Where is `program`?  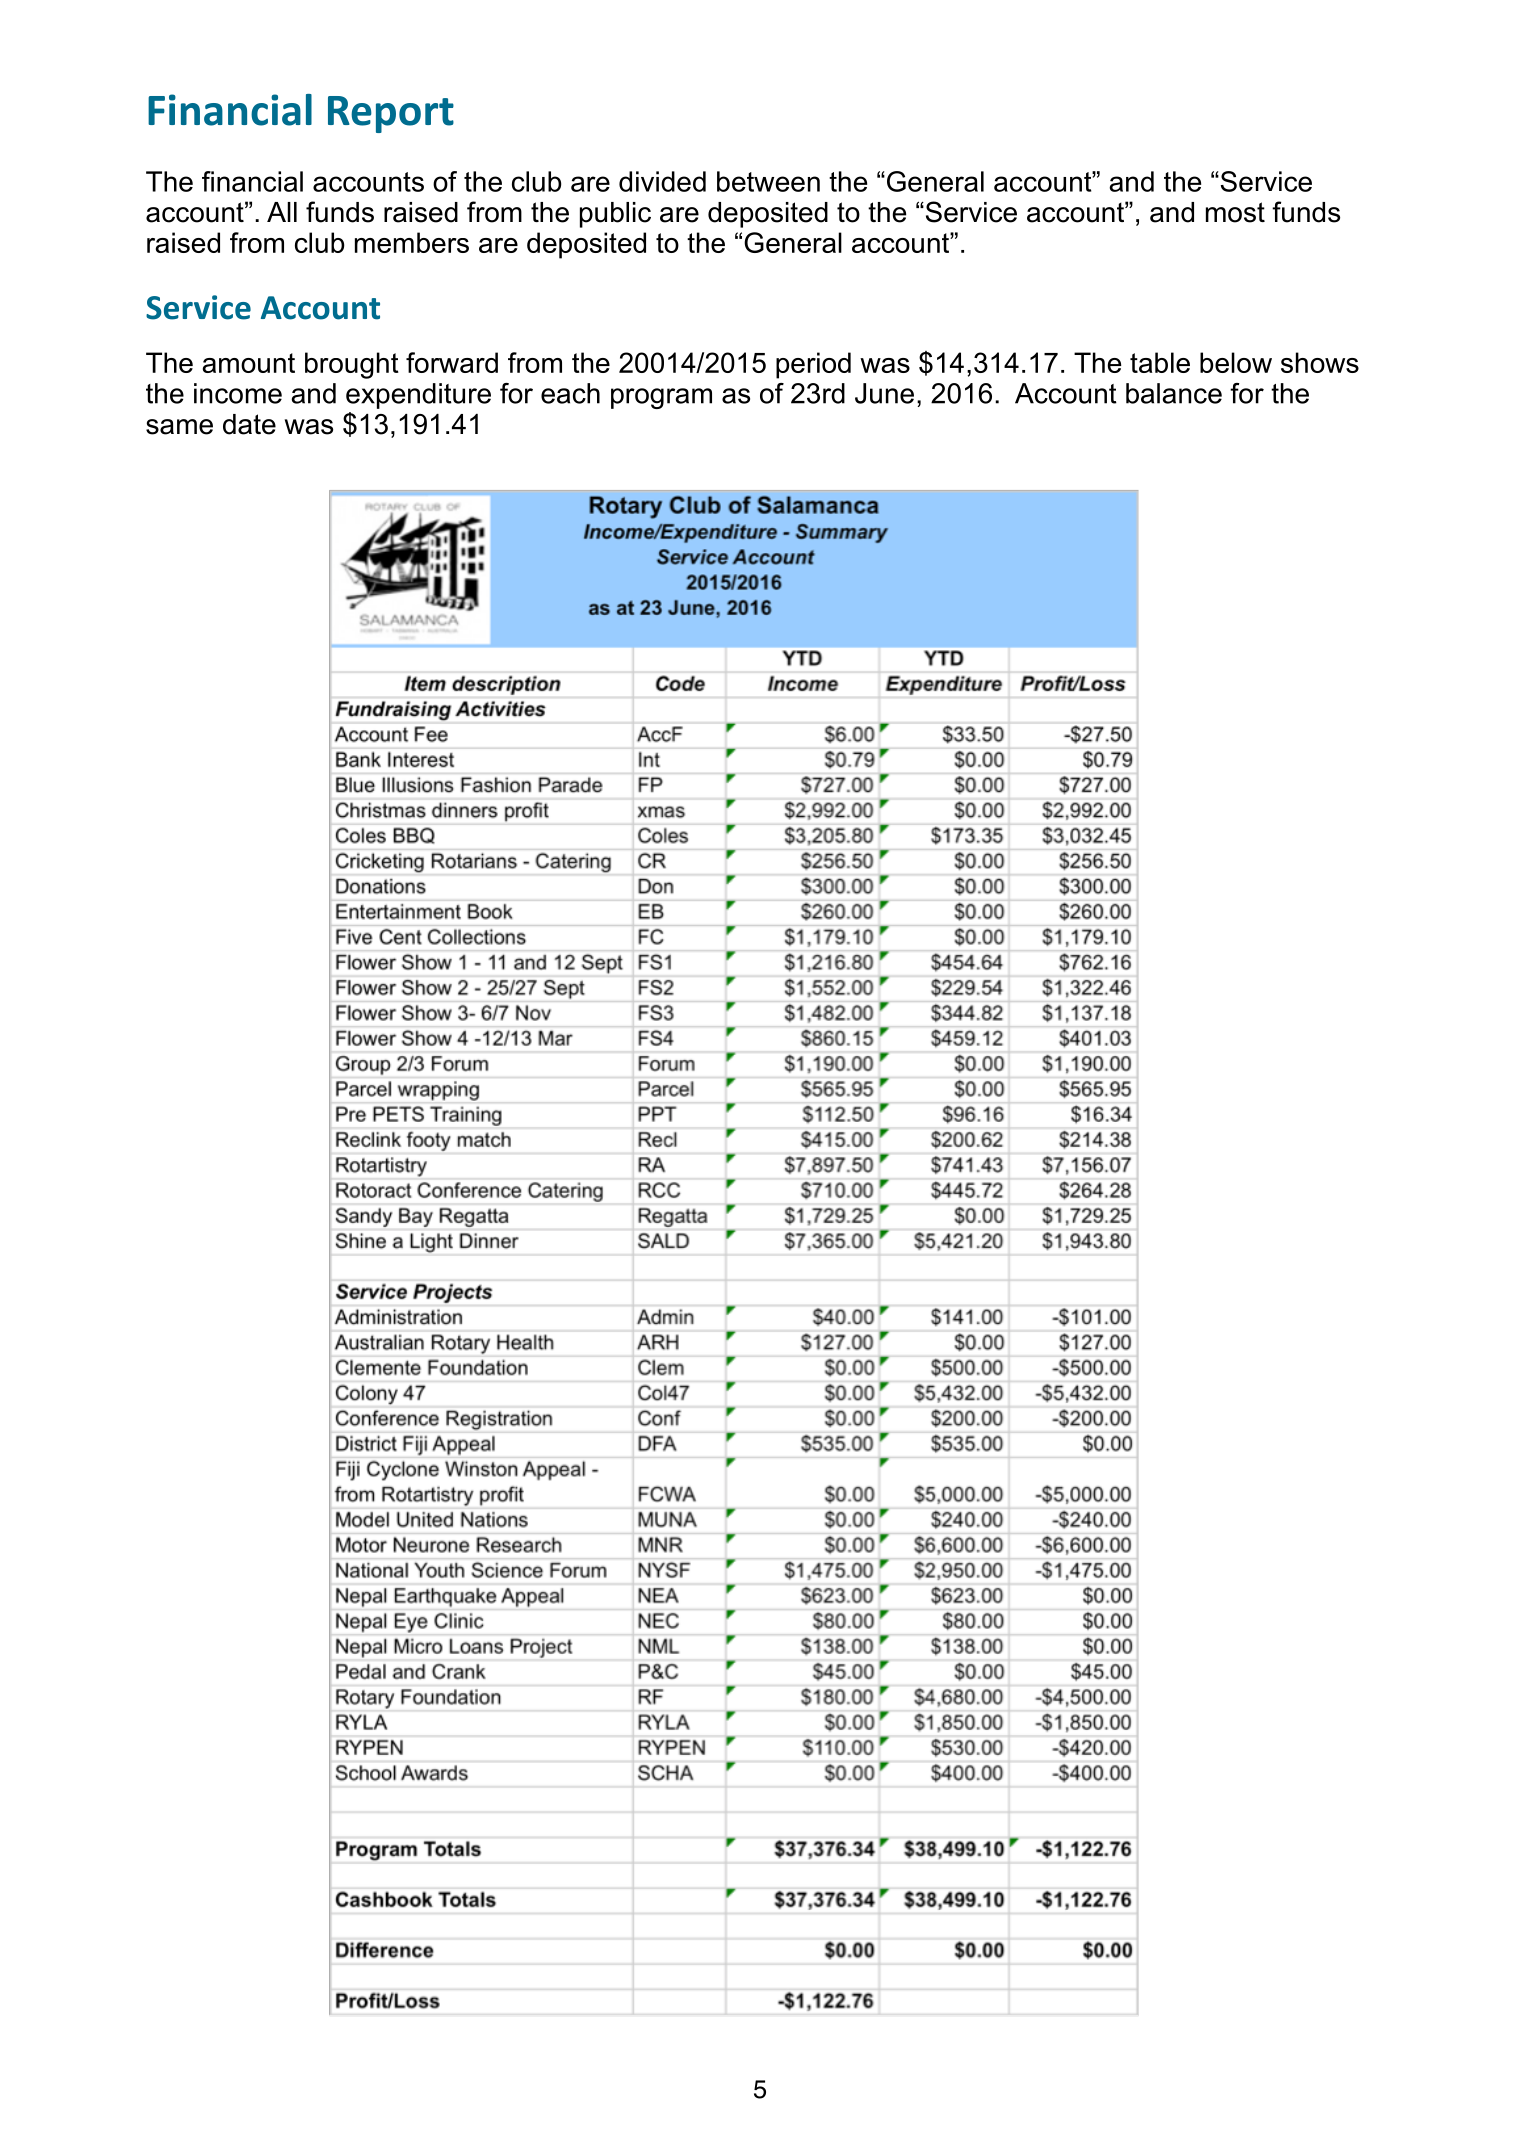
program is located at coordinates (661, 398).
